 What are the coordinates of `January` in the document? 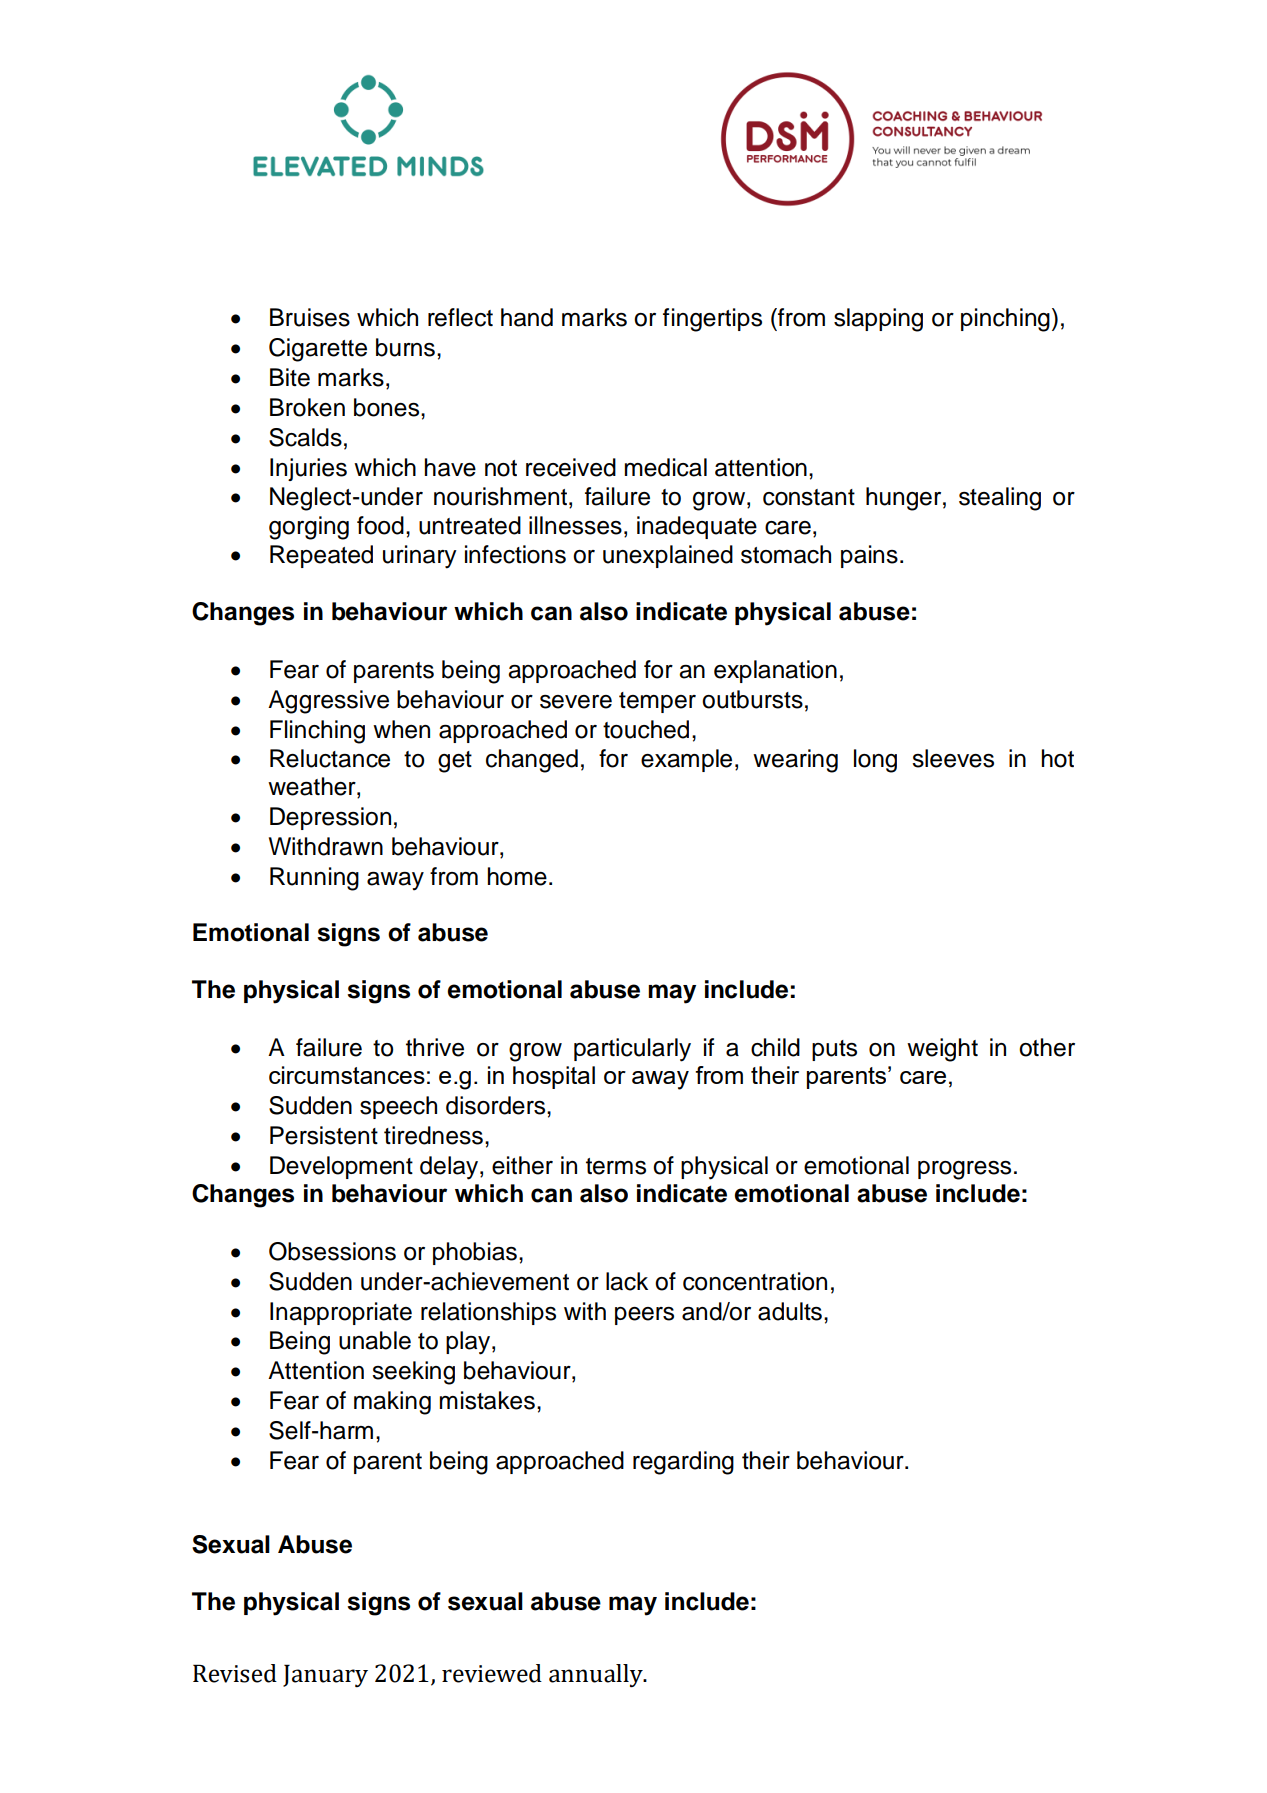 It's located at (325, 1675).
